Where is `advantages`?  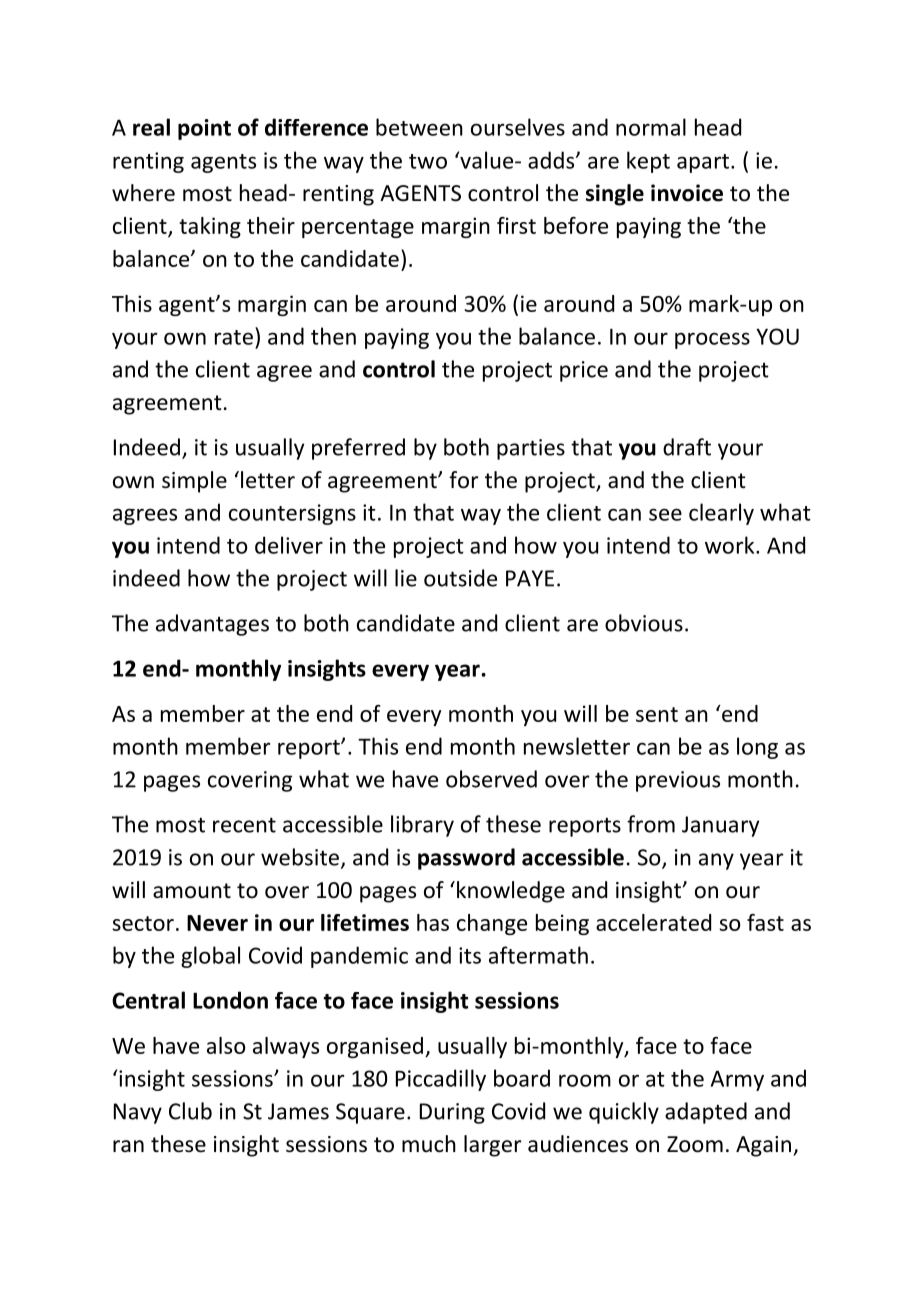 advantages is located at coordinates (212, 625).
